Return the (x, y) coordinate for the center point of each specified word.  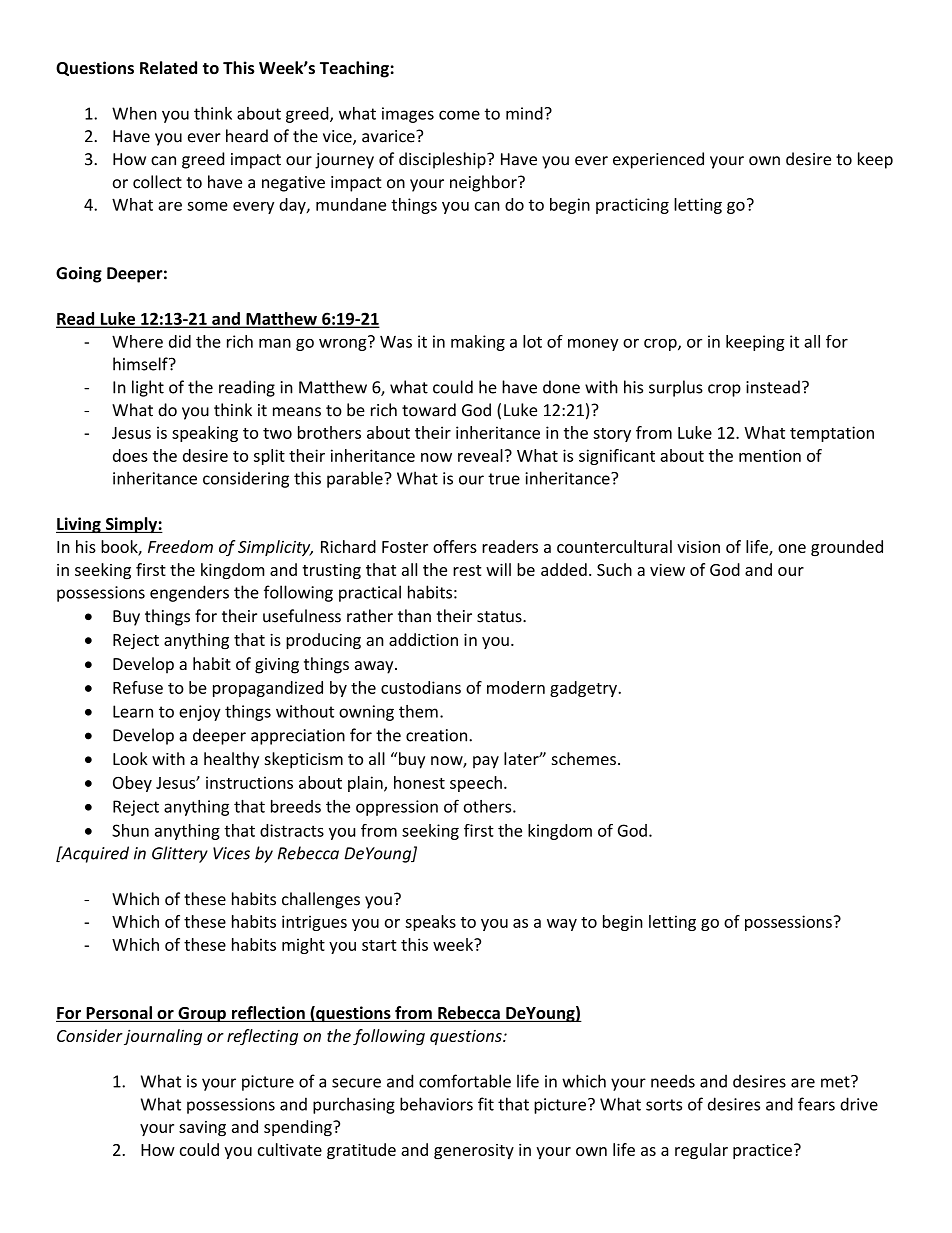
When (134, 113)
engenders (189, 593)
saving (202, 1128)
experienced (658, 160)
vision (698, 547)
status (500, 617)
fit (486, 1104)
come (459, 115)
